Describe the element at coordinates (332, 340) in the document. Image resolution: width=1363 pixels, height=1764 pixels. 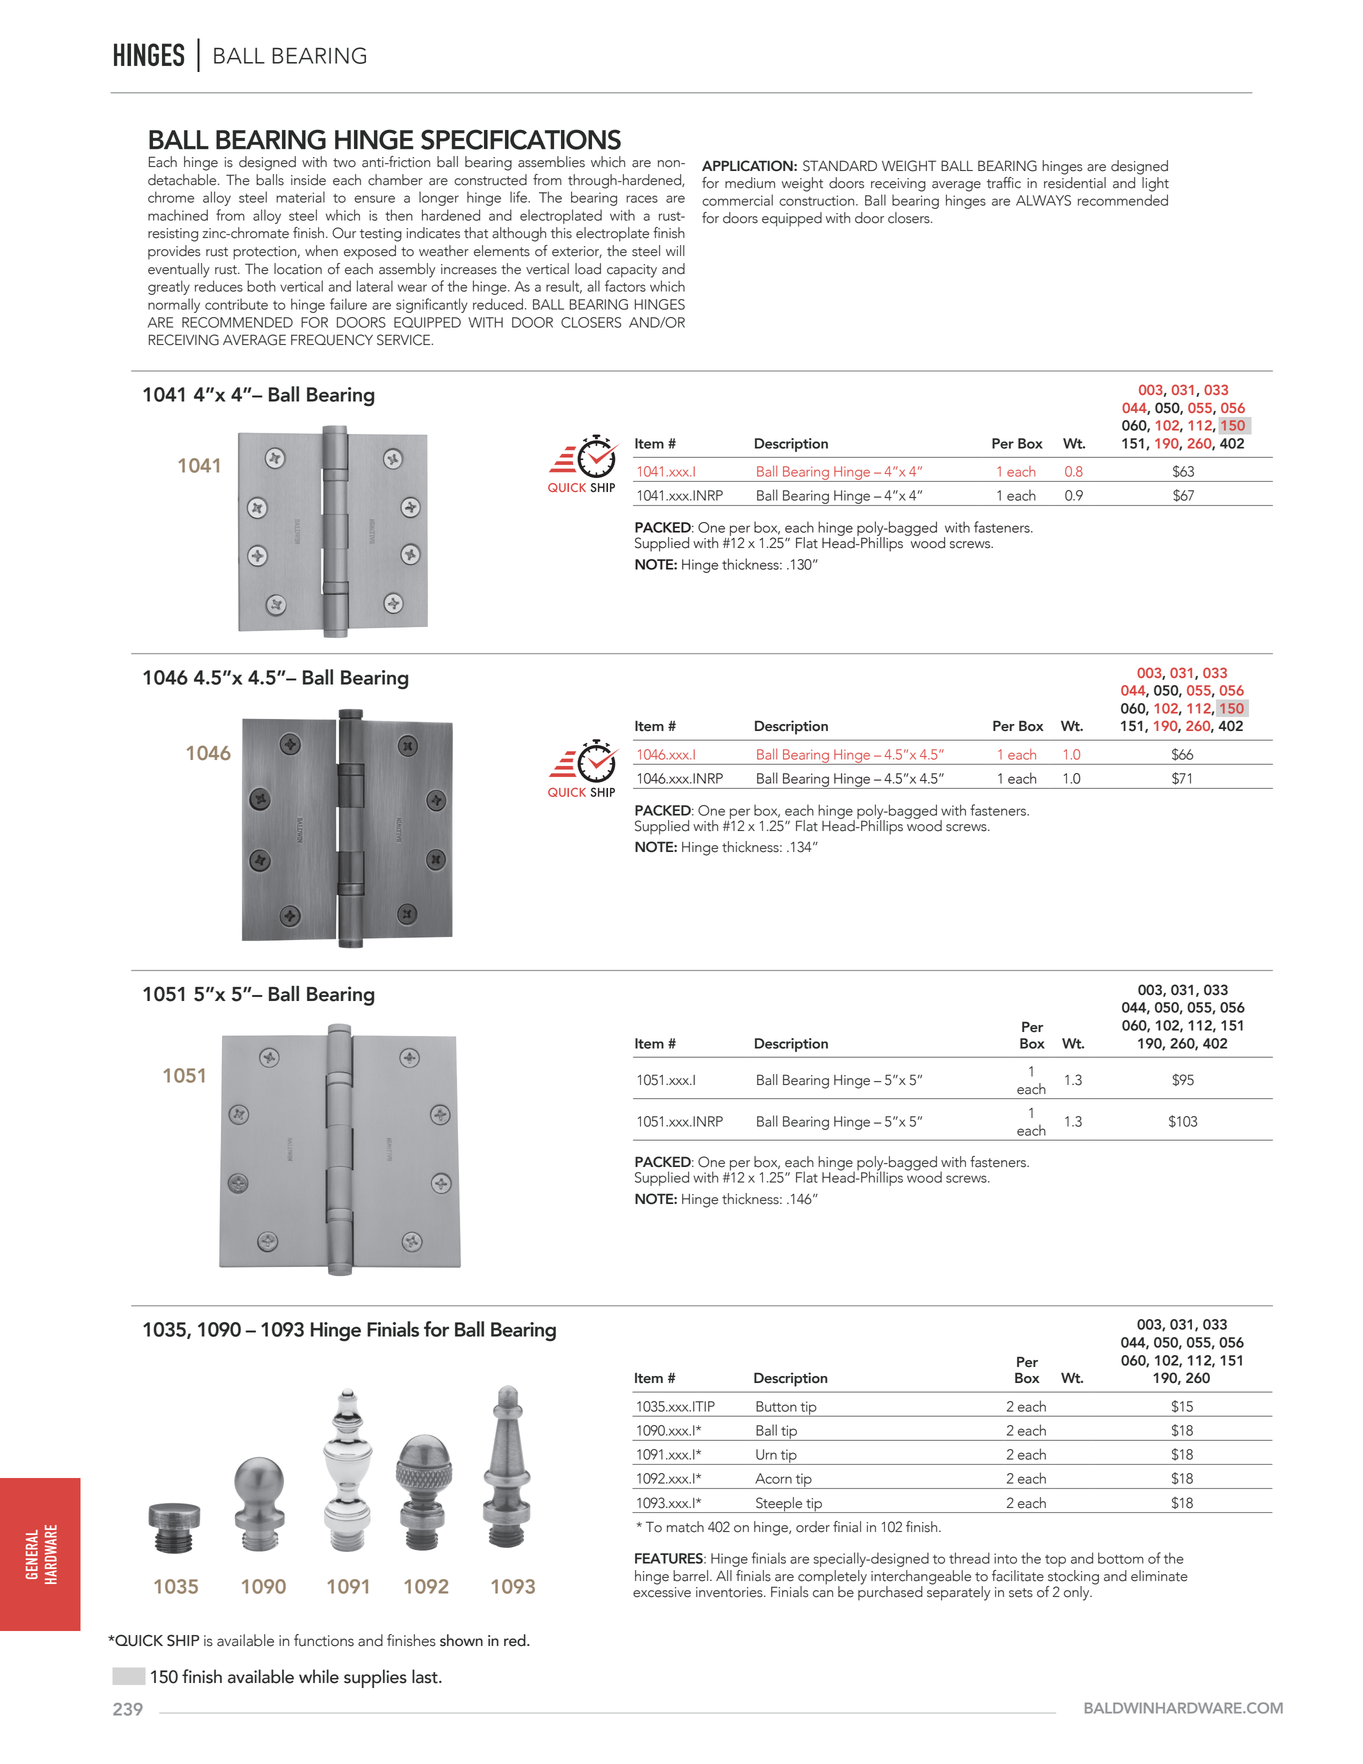
I see `FREQUENCY` at that location.
